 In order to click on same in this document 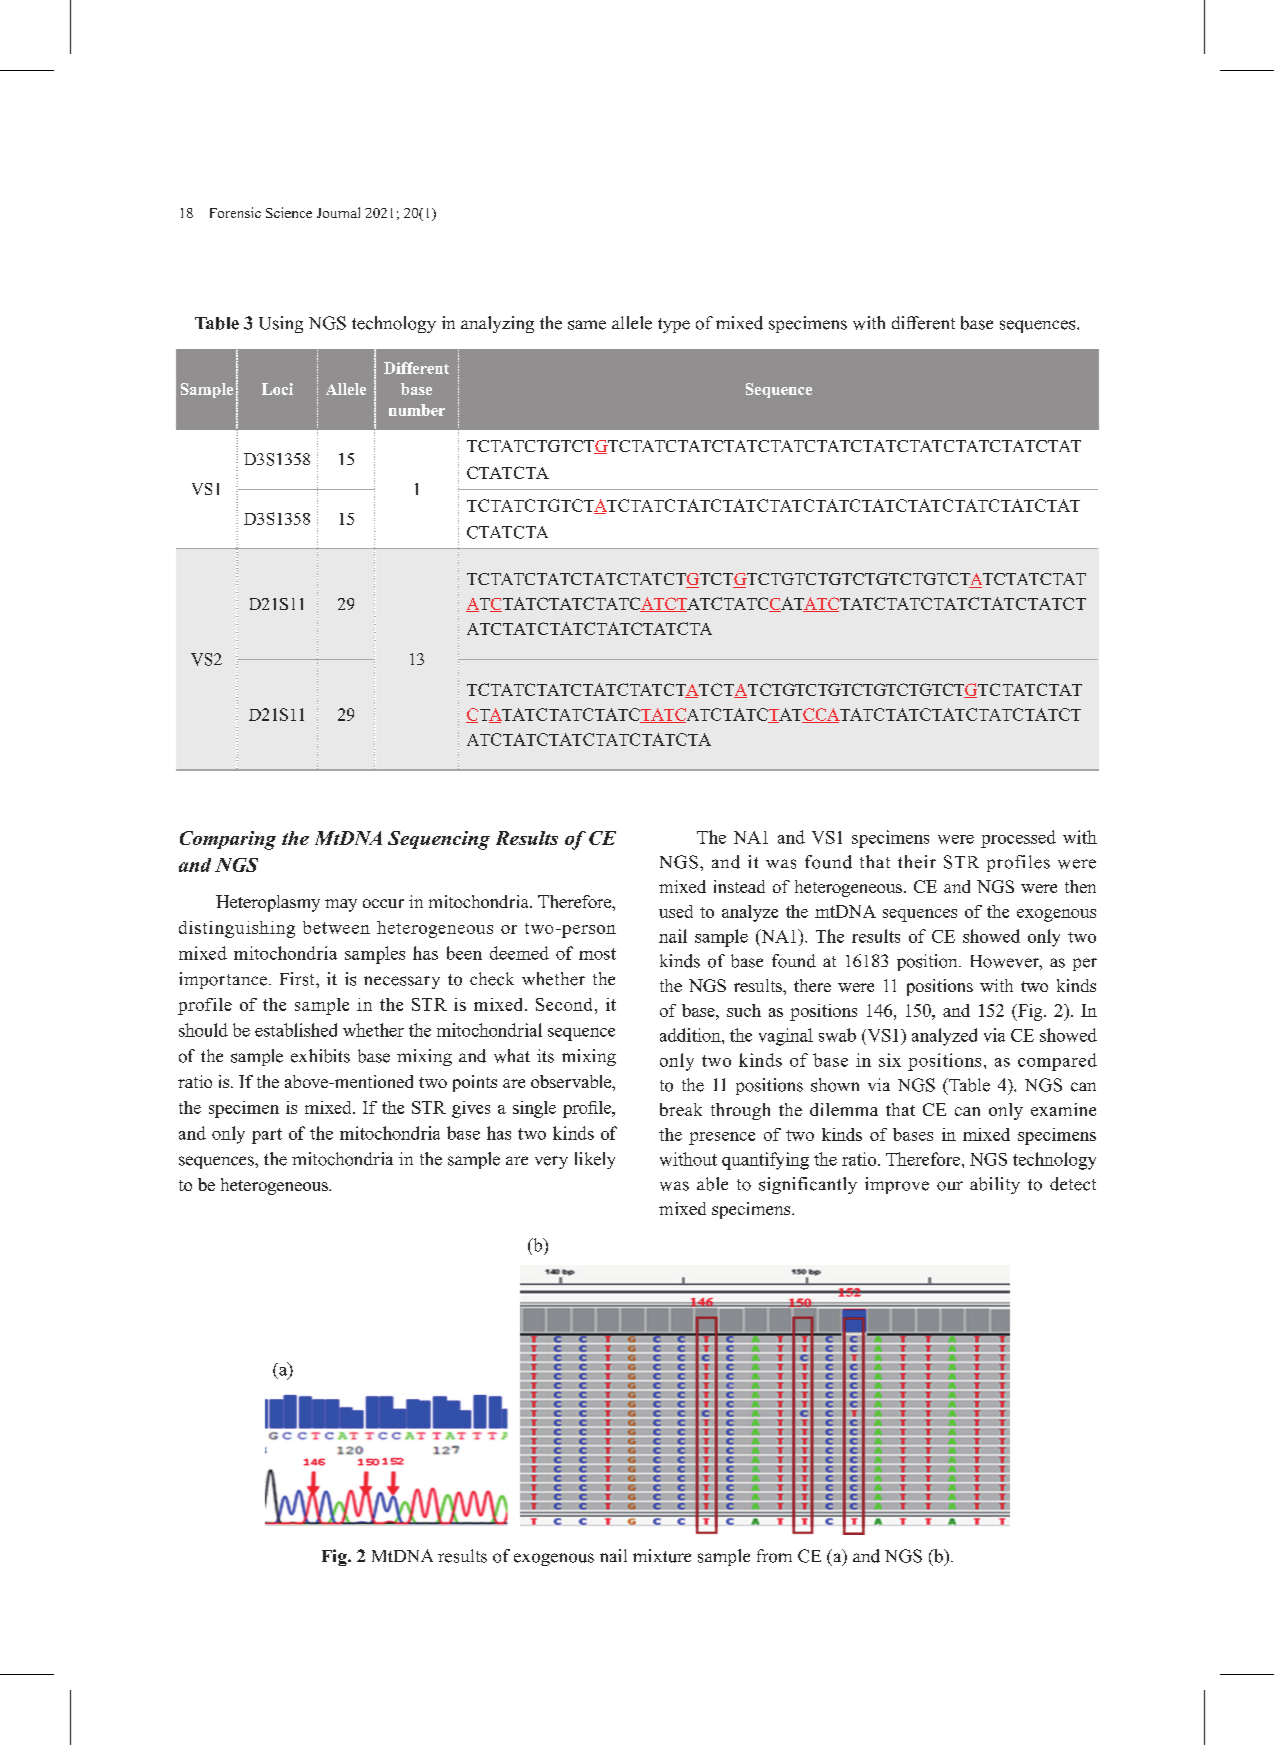, I will do `click(587, 325)`.
